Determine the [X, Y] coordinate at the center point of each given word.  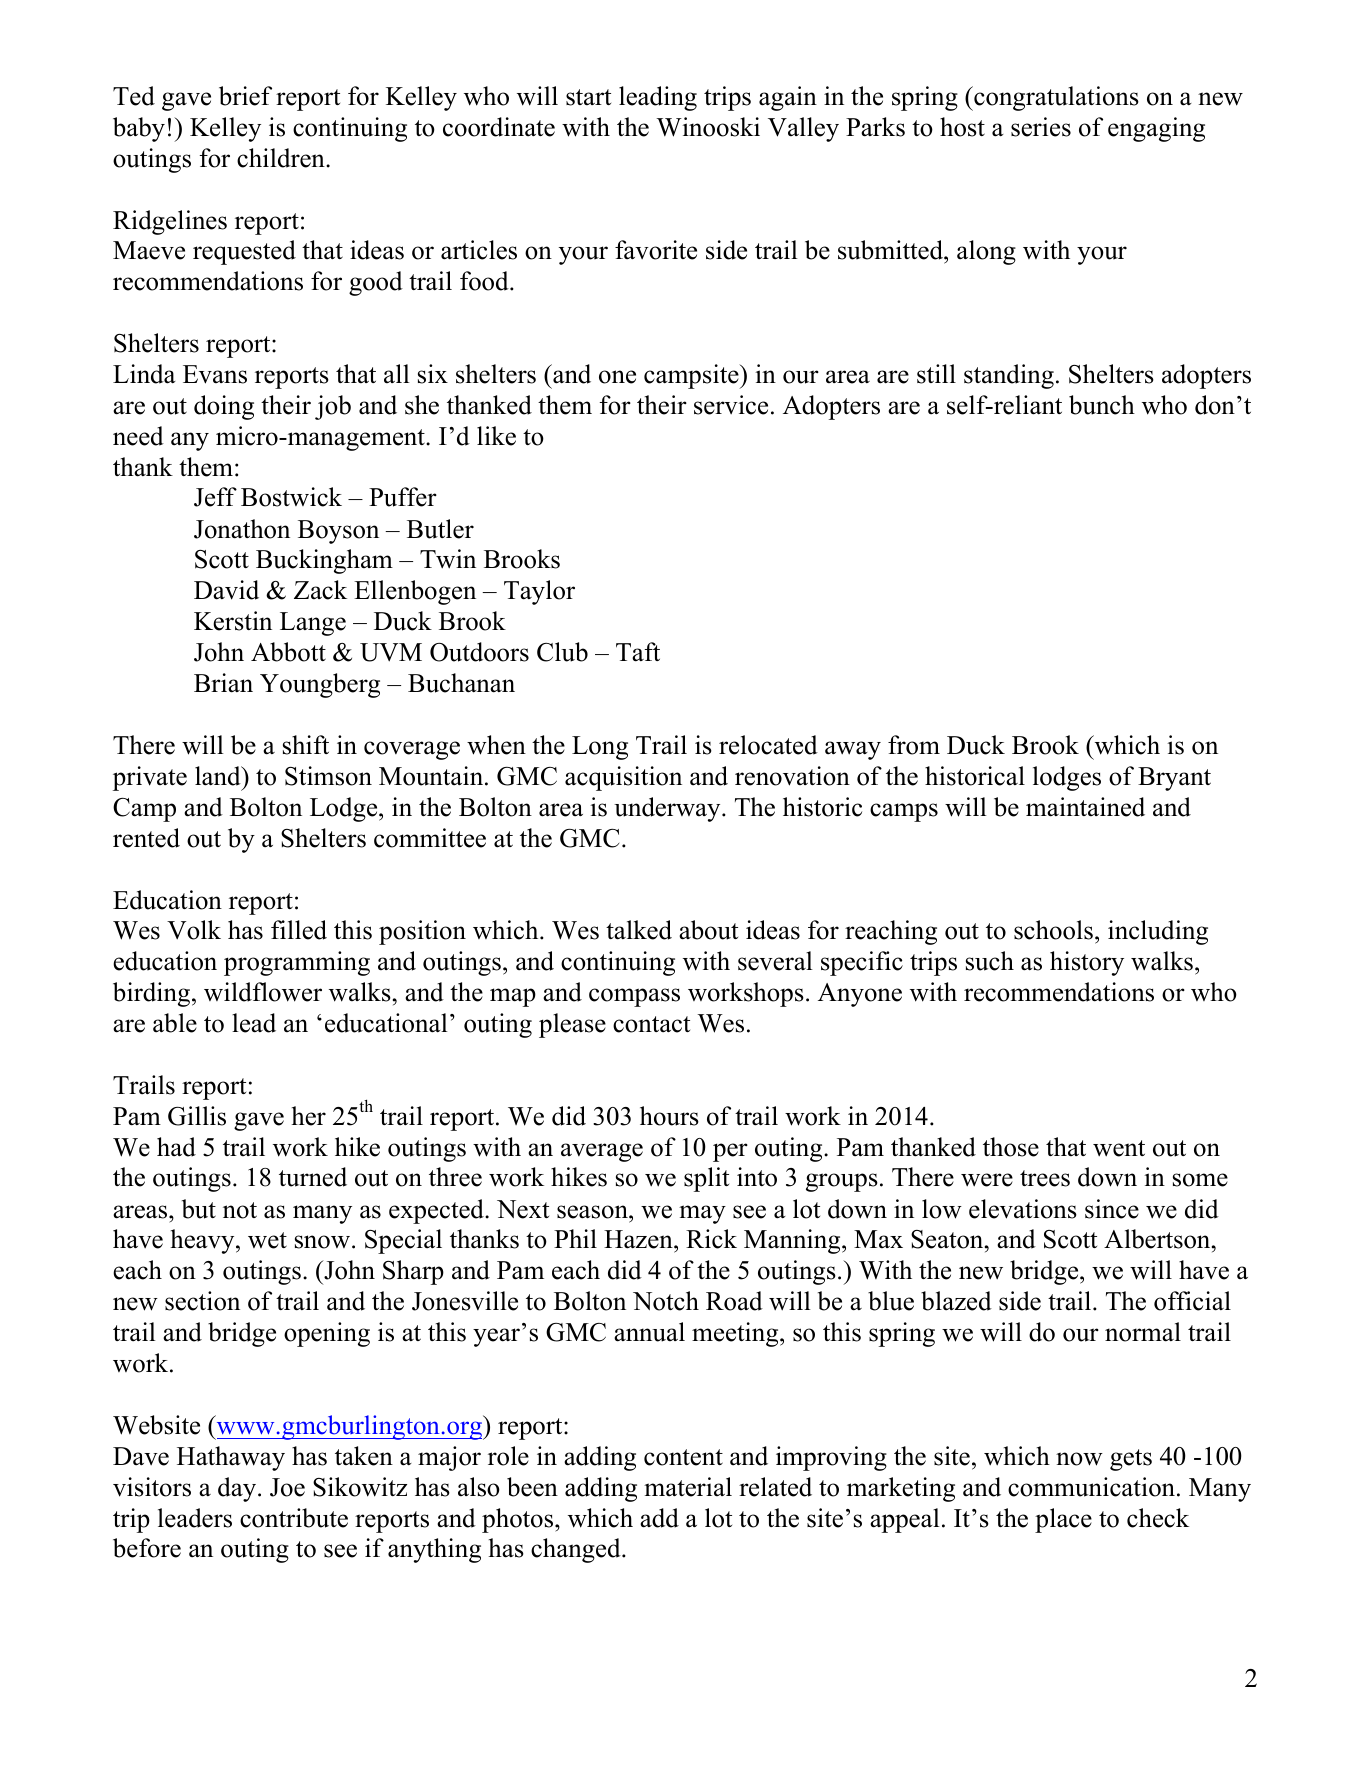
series [1041, 127]
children [282, 158]
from [914, 745]
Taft [638, 652]
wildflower [263, 992]
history [1087, 963]
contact [651, 1024]
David [226, 590]
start [588, 97]
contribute [294, 1518]
